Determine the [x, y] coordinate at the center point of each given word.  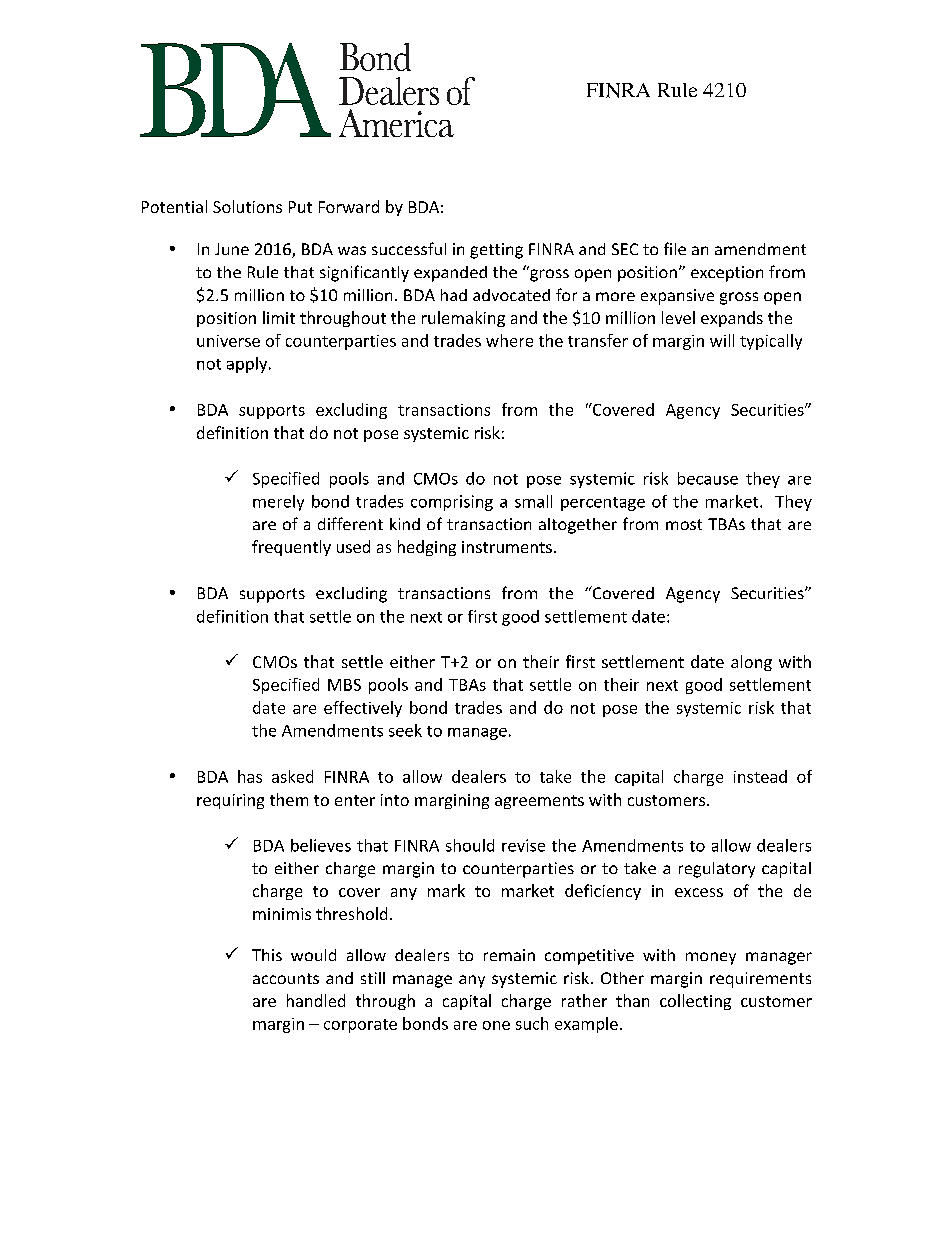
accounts [286, 978]
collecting [695, 1002]
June [232, 249]
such [532, 1023]
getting [496, 251]
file [675, 248]
